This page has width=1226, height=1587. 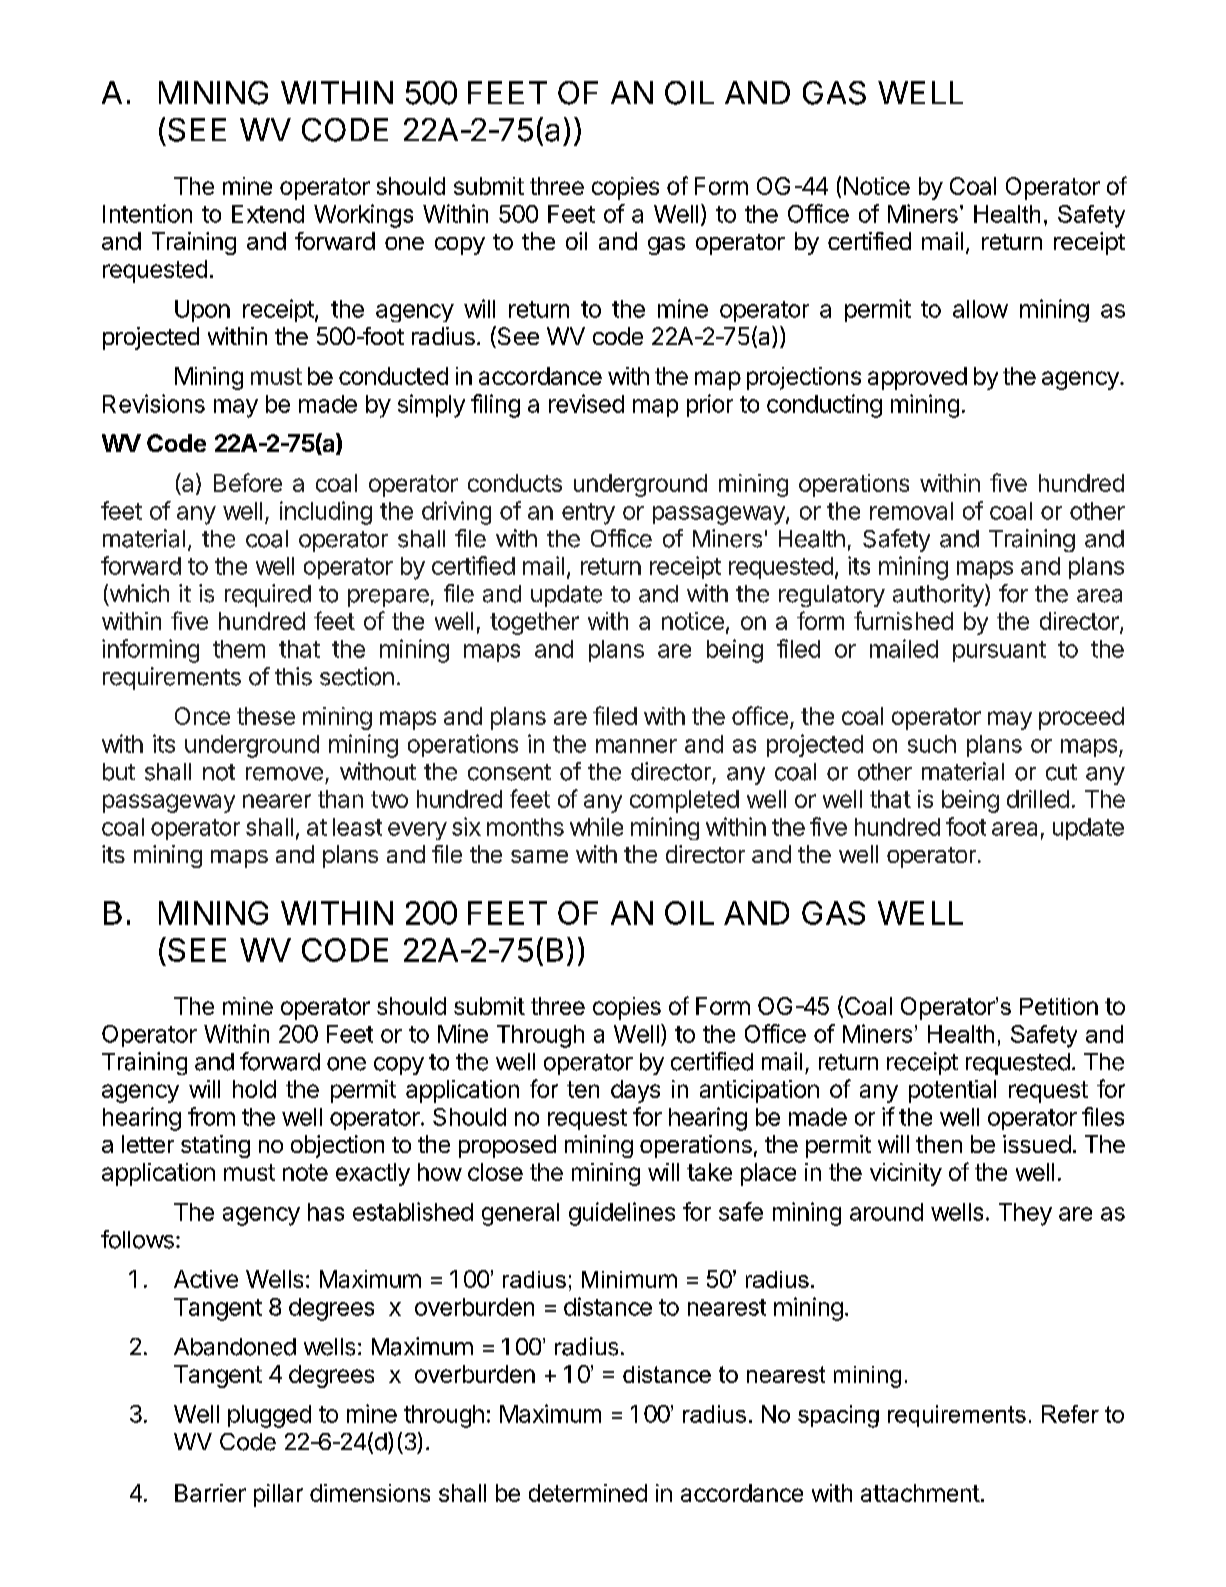 What do you see at coordinates (586, 403) in the page?
I see `revised` at bounding box center [586, 403].
